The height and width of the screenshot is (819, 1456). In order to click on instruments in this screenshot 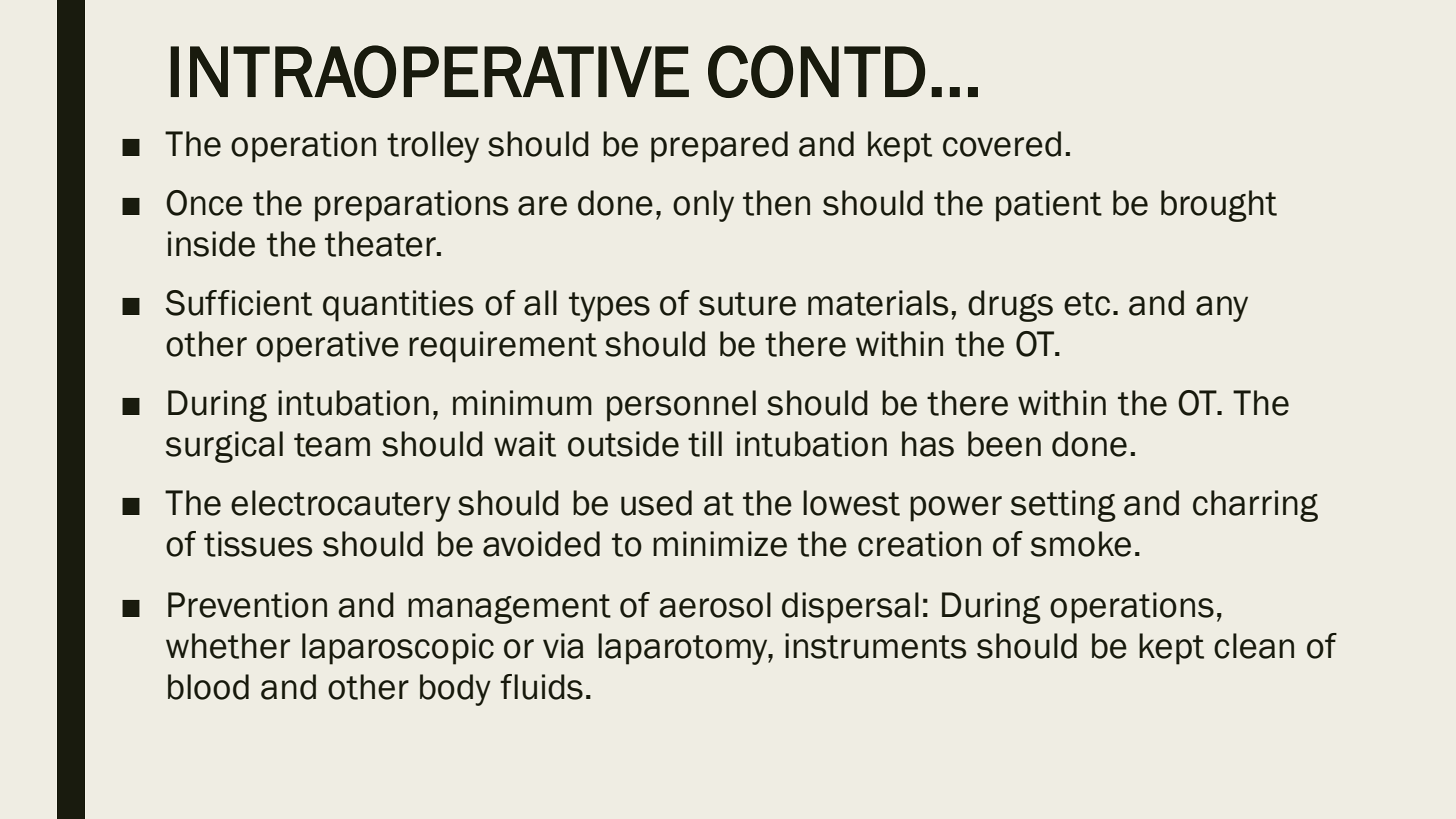, I will do `click(875, 646)`.
